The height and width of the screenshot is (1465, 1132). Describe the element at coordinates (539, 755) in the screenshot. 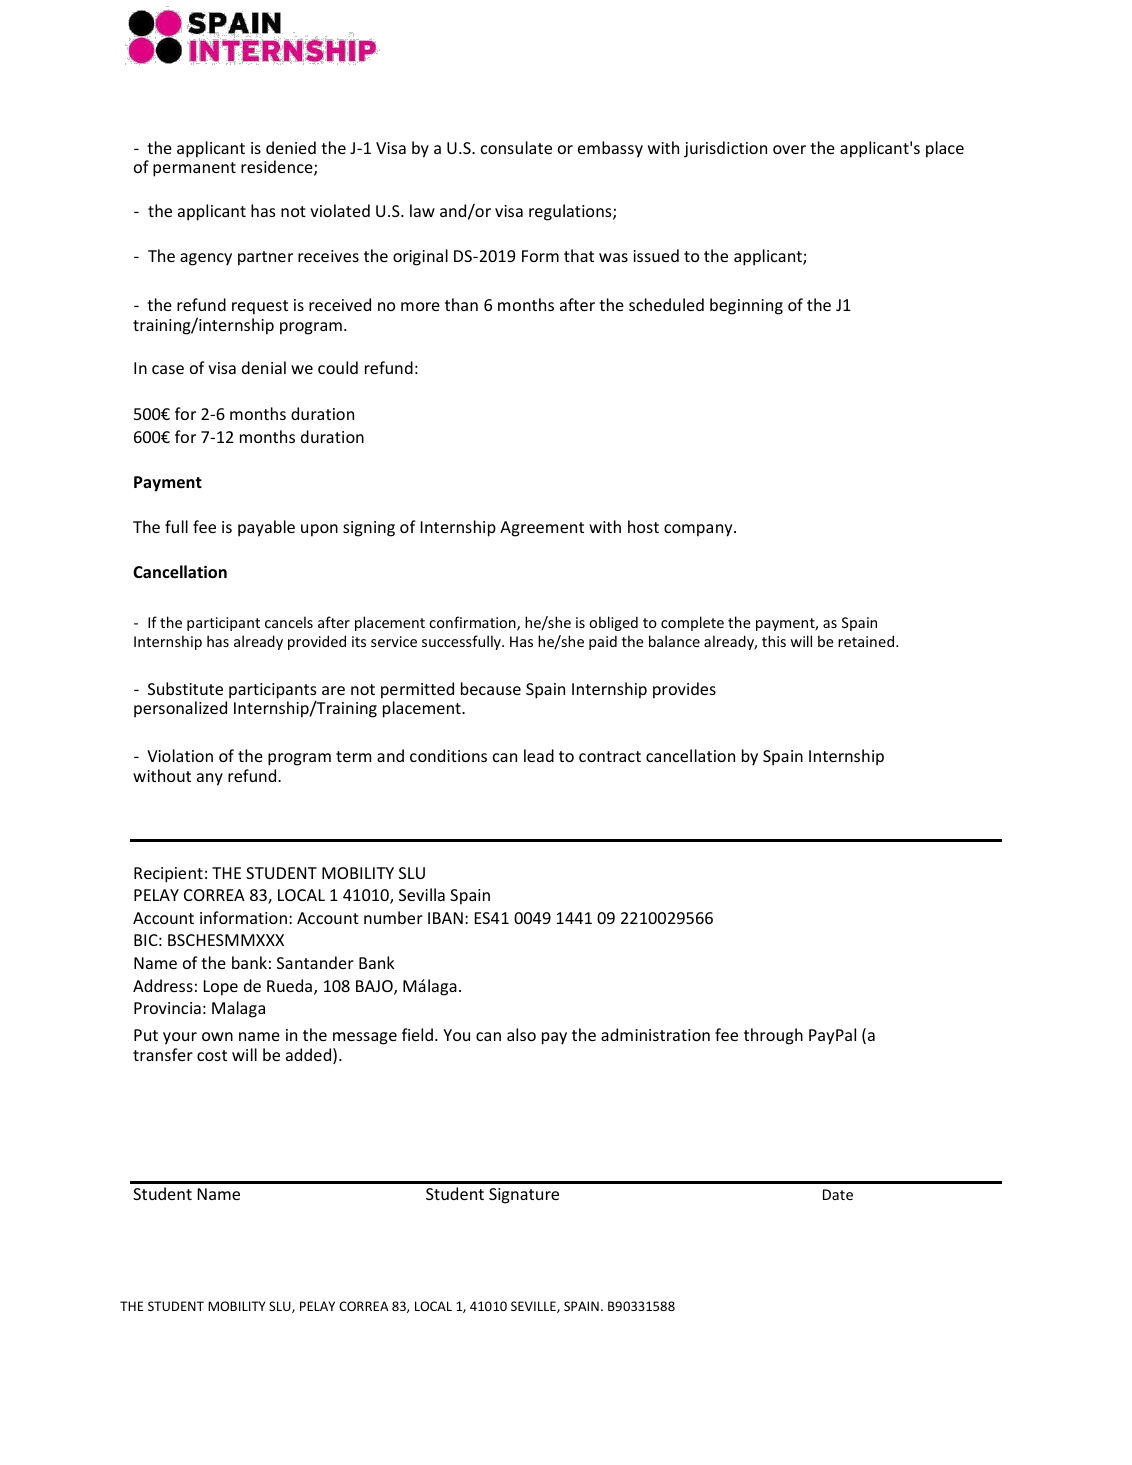

I see `lead` at that location.
